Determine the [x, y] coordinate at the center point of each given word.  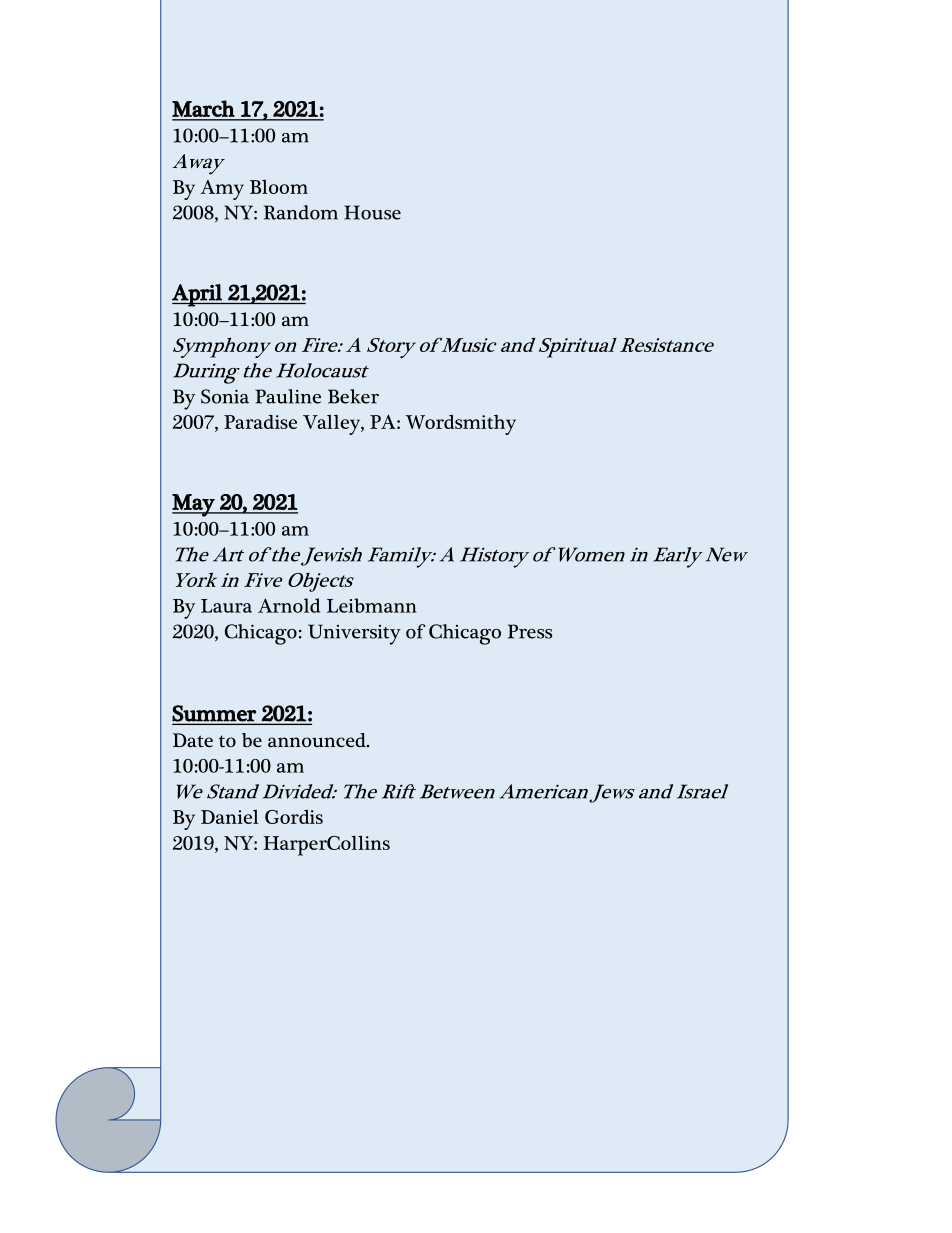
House [372, 212]
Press [530, 631]
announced [318, 740]
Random [301, 212]
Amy [222, 190]
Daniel [230, 817]
